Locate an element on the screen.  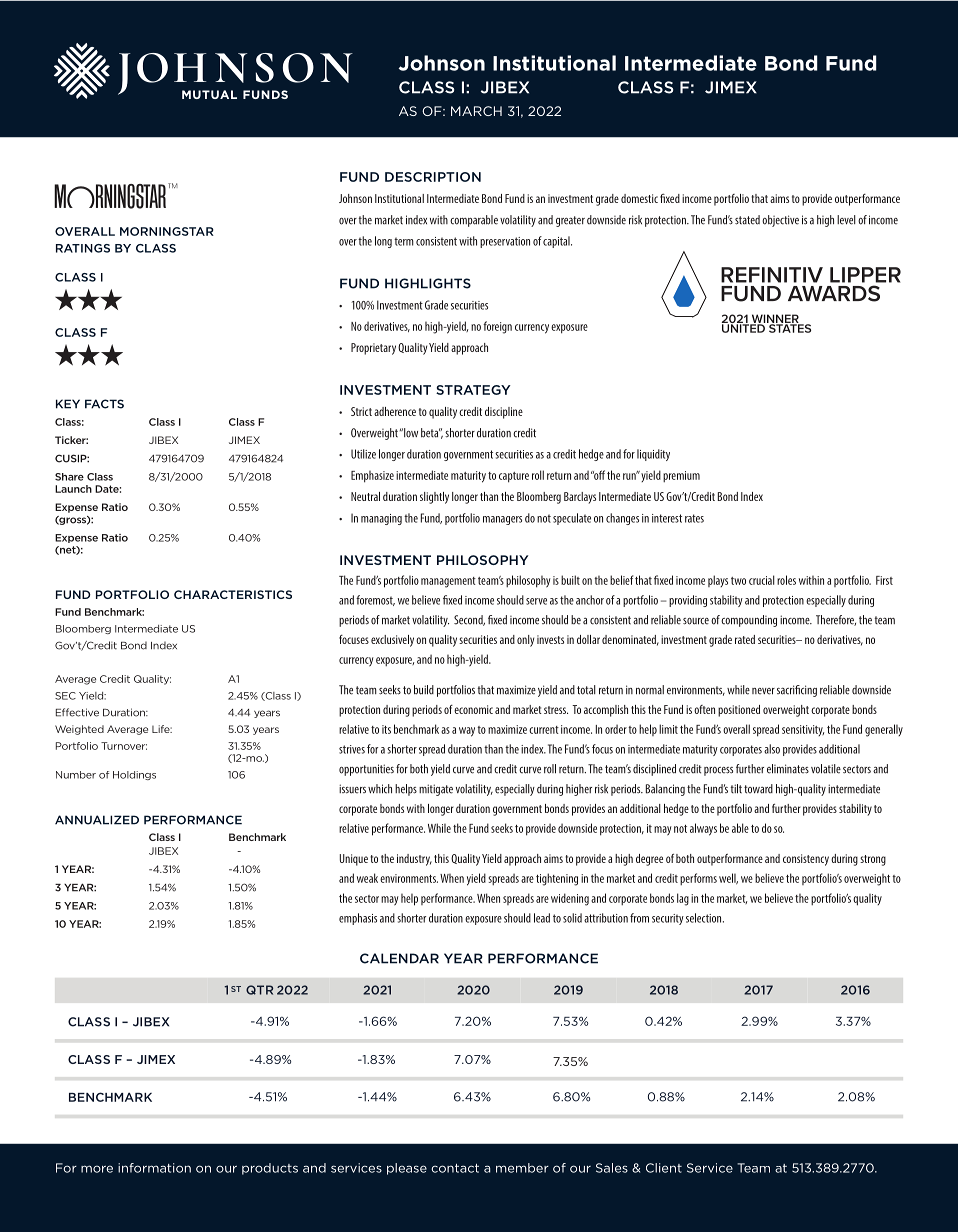
Client is located at coordinates (664, 1168).
